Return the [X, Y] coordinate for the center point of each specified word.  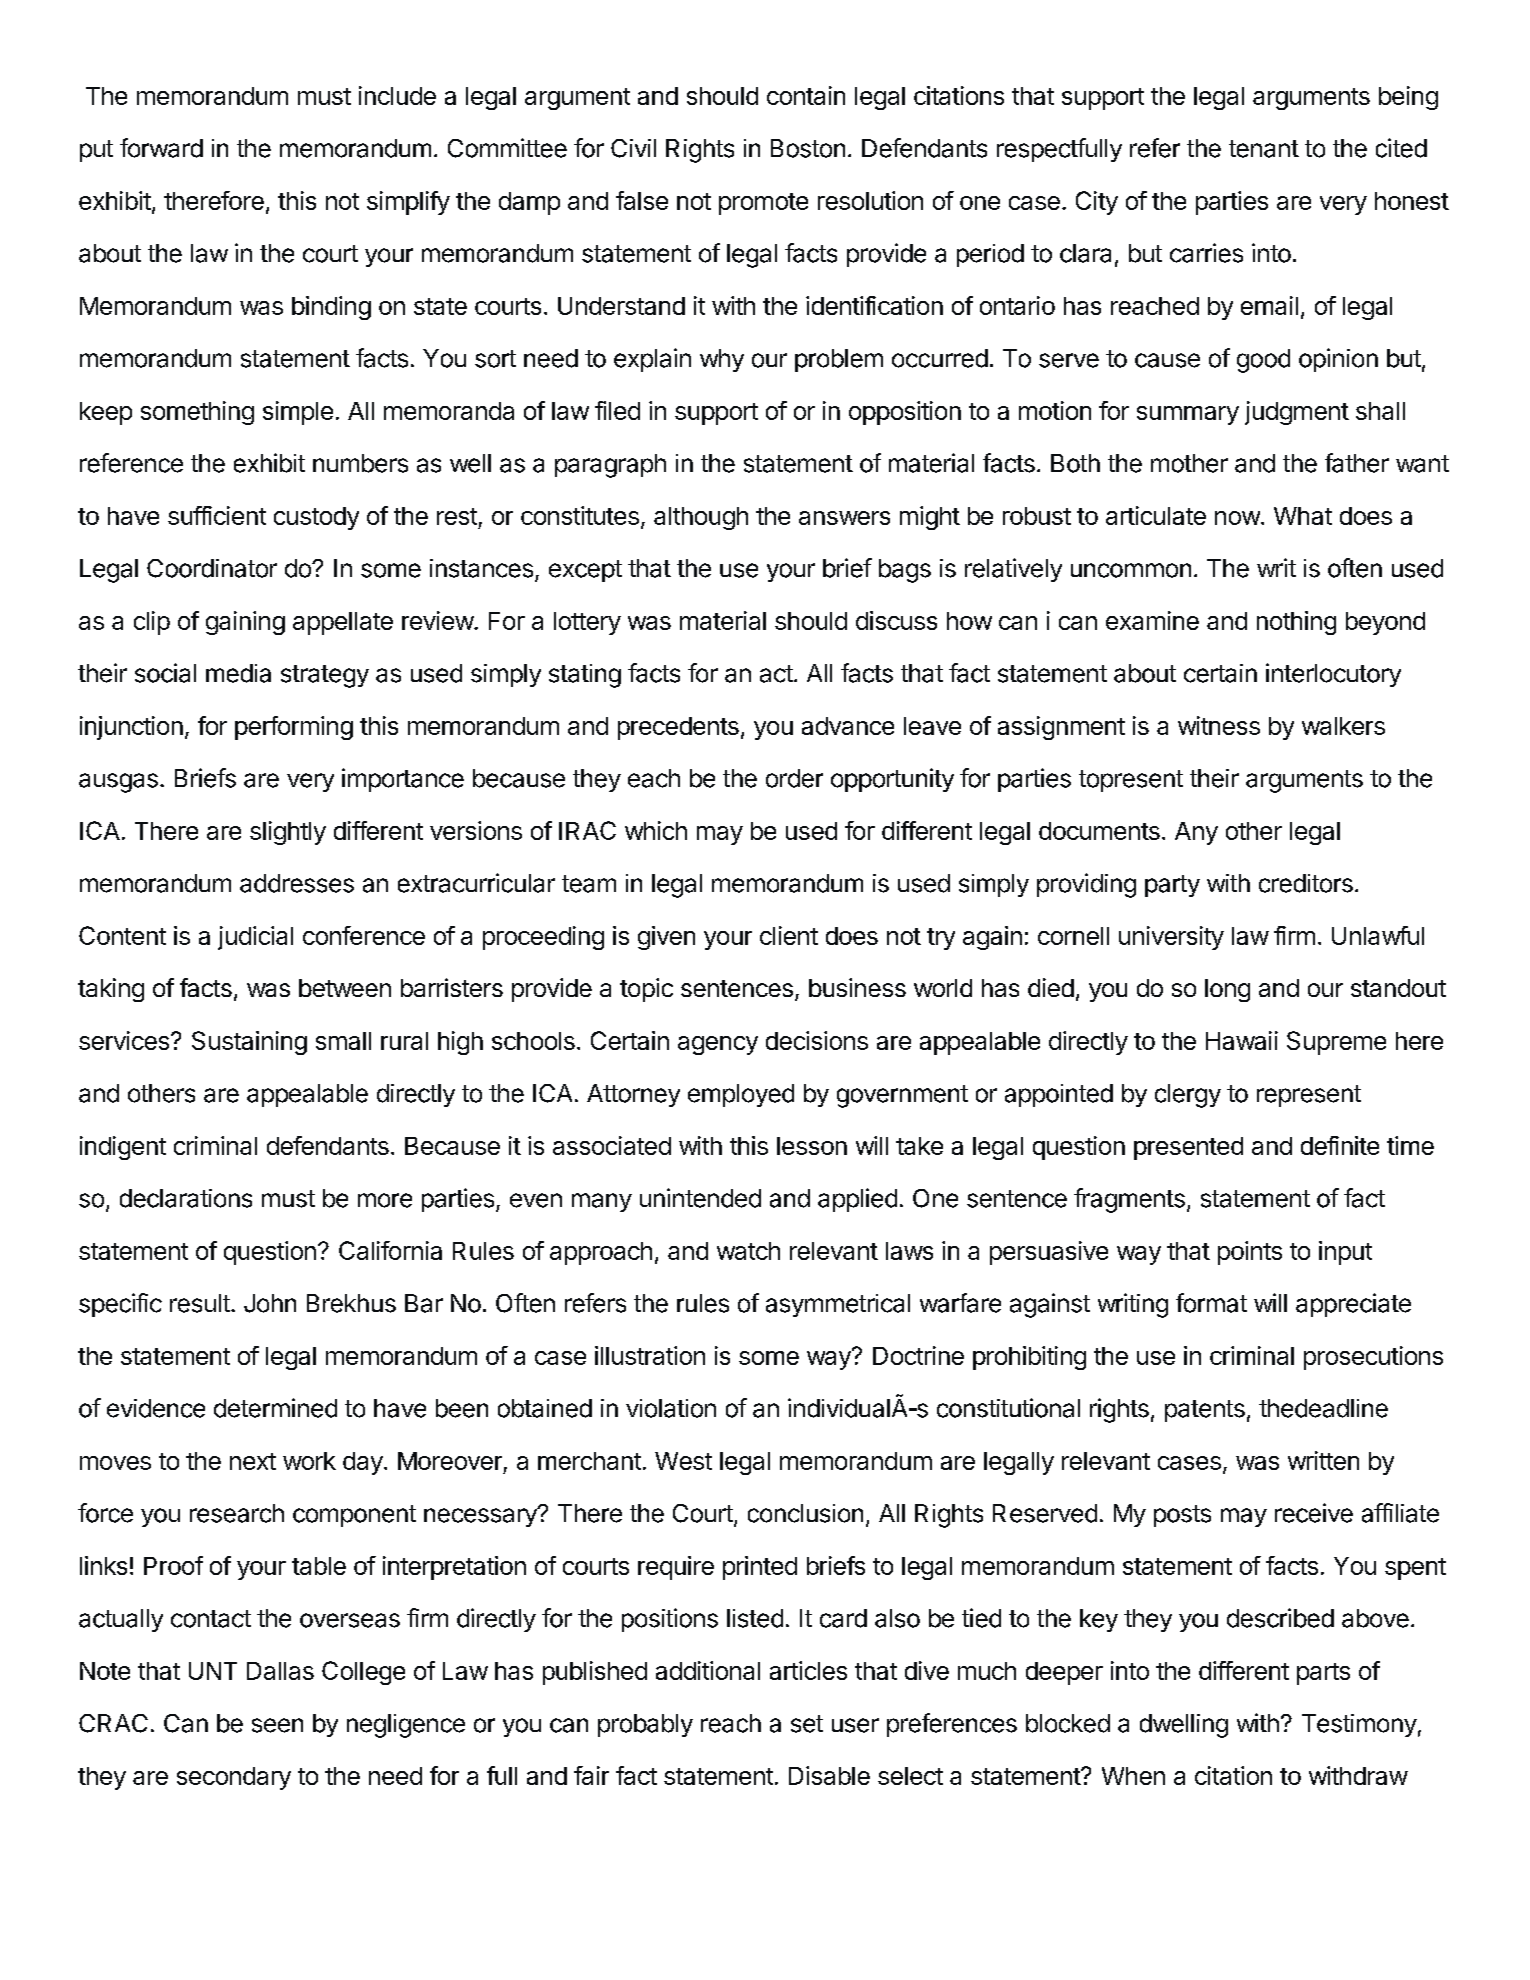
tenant [1264, 149]
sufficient [217, 515]
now [1237, 518]
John [270, 1303]
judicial [255, 938]
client [789, 935]
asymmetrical [838, 1305]
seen [277, 1725]
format [1211, 1303]
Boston [808, 148]
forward [161, 148]
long [1227, 990]
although [701, 518]
